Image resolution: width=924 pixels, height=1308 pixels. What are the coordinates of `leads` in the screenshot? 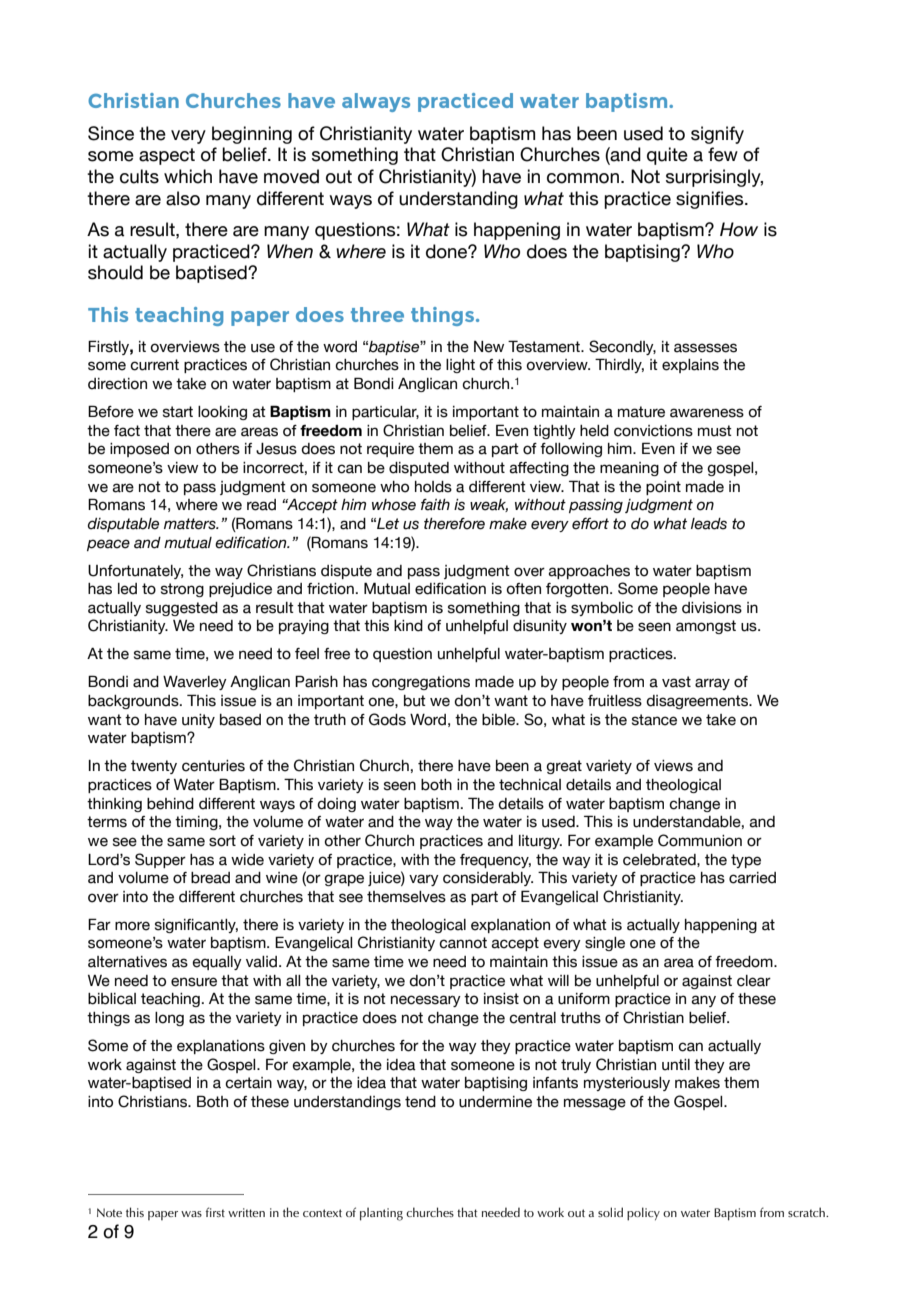 It's located at (709, 524).
